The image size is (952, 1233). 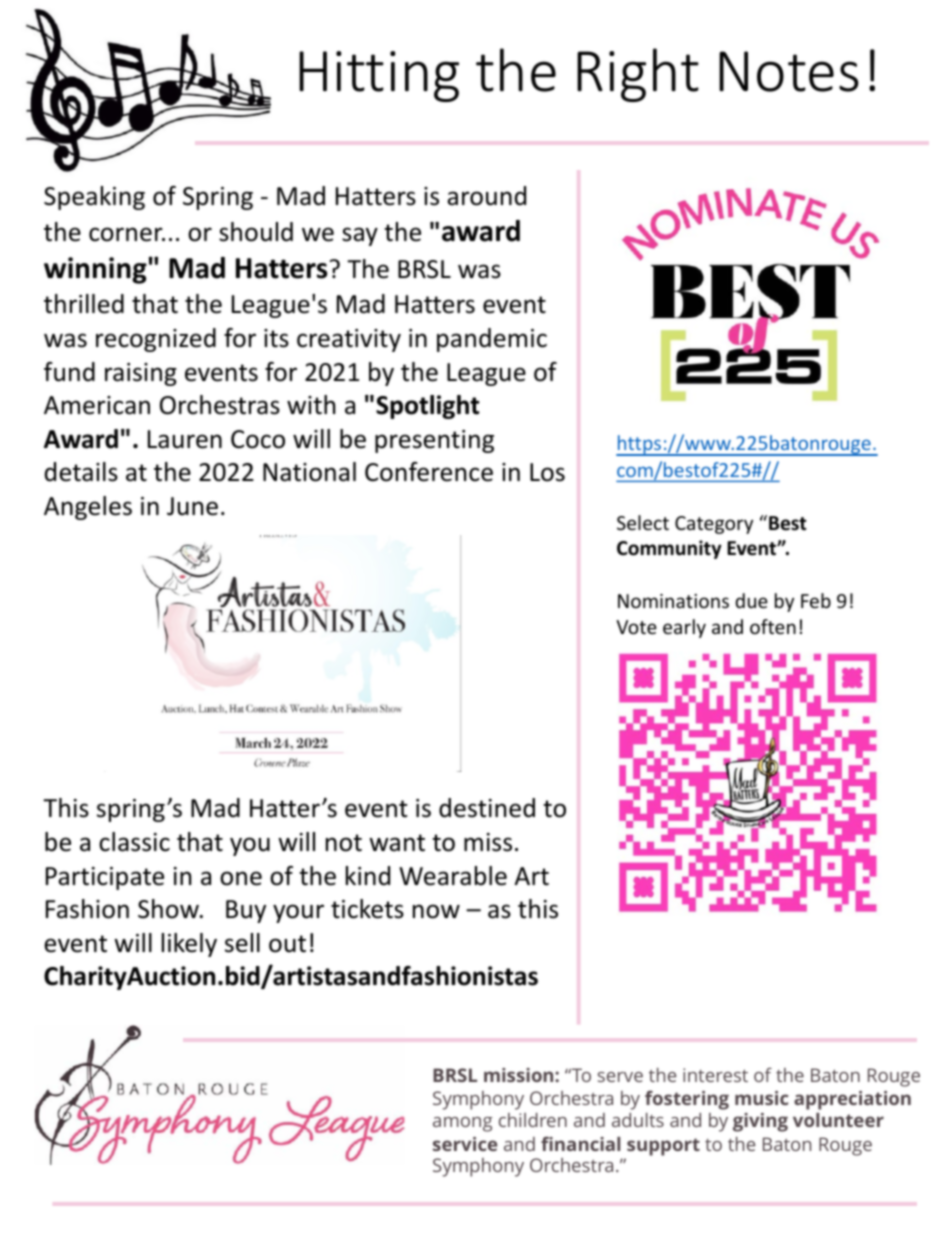 I want to click on classic, so click(x=134, y=842).
